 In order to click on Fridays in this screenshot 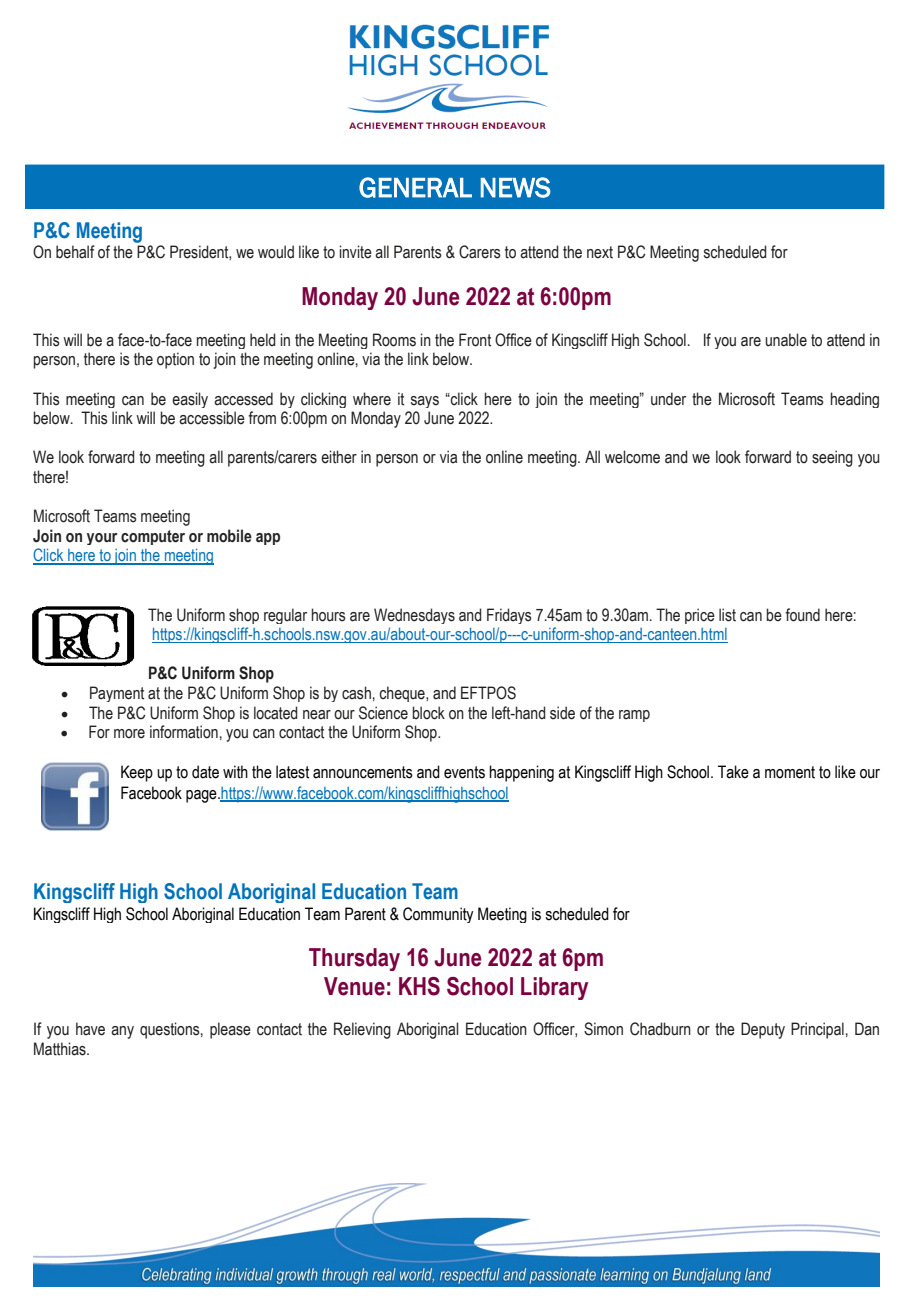, I will do `click(509, 616)`.
